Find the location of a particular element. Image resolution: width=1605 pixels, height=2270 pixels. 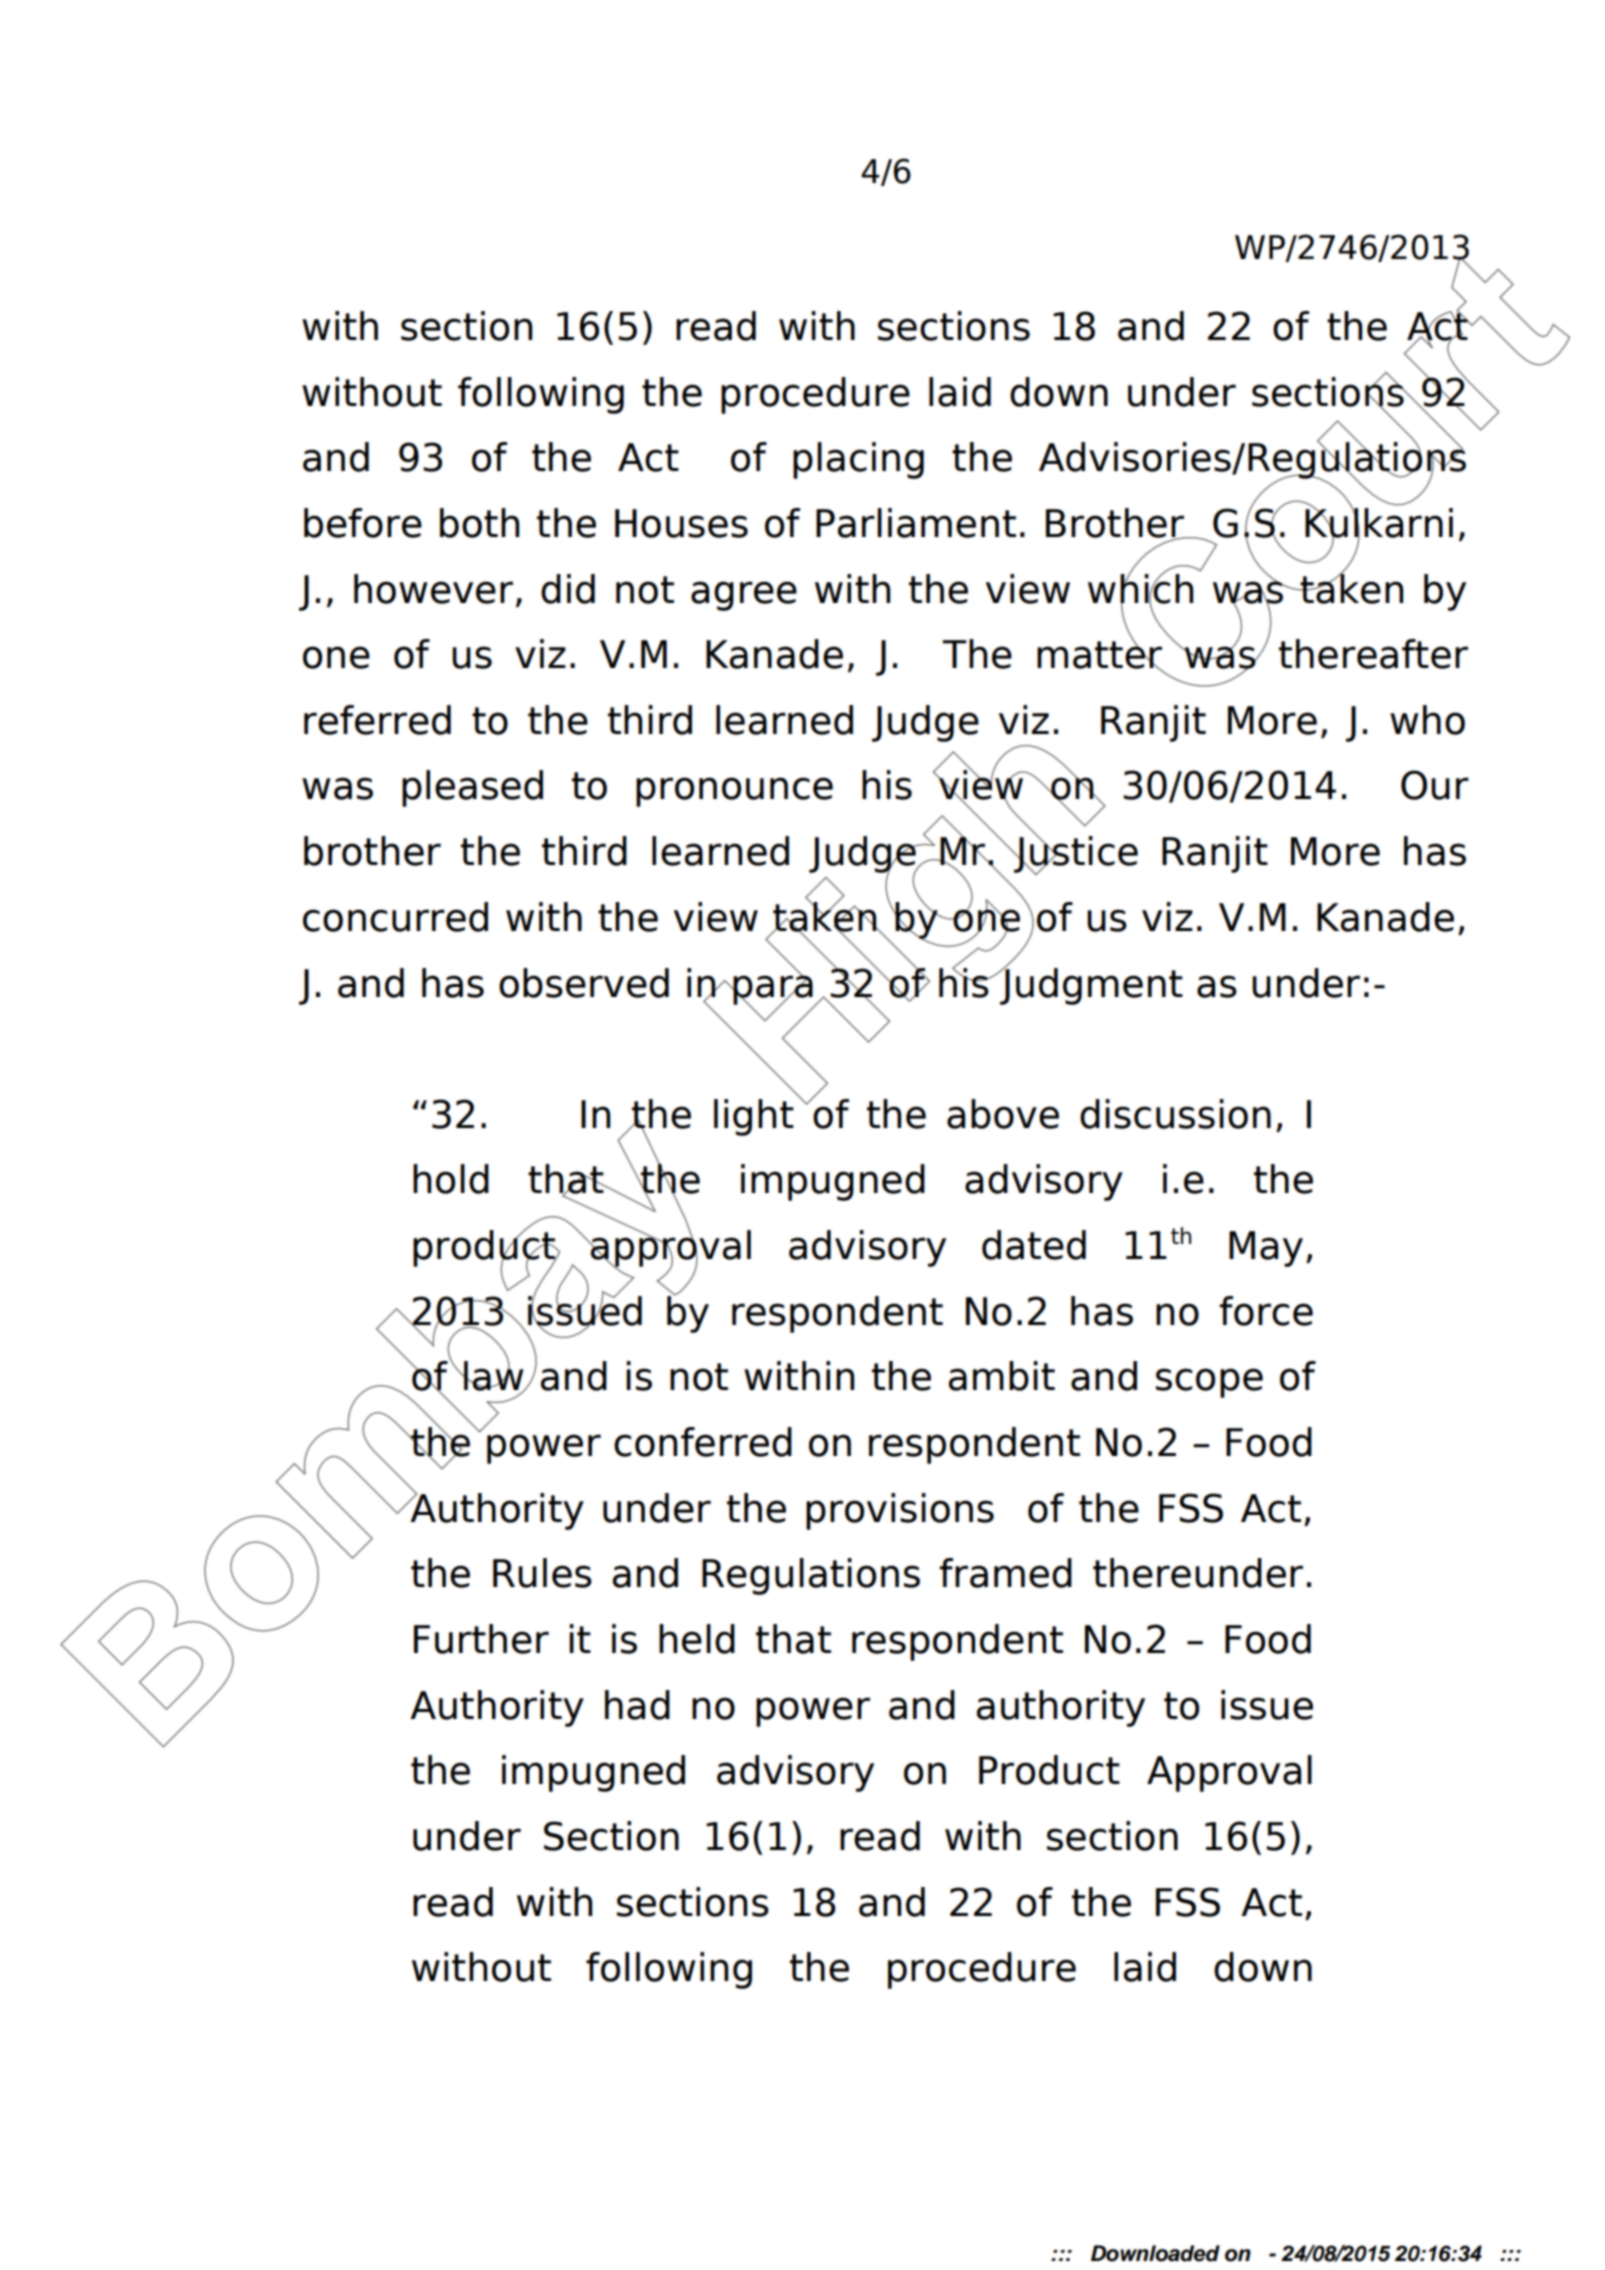

Further is located at coordinates (481, 1639).
